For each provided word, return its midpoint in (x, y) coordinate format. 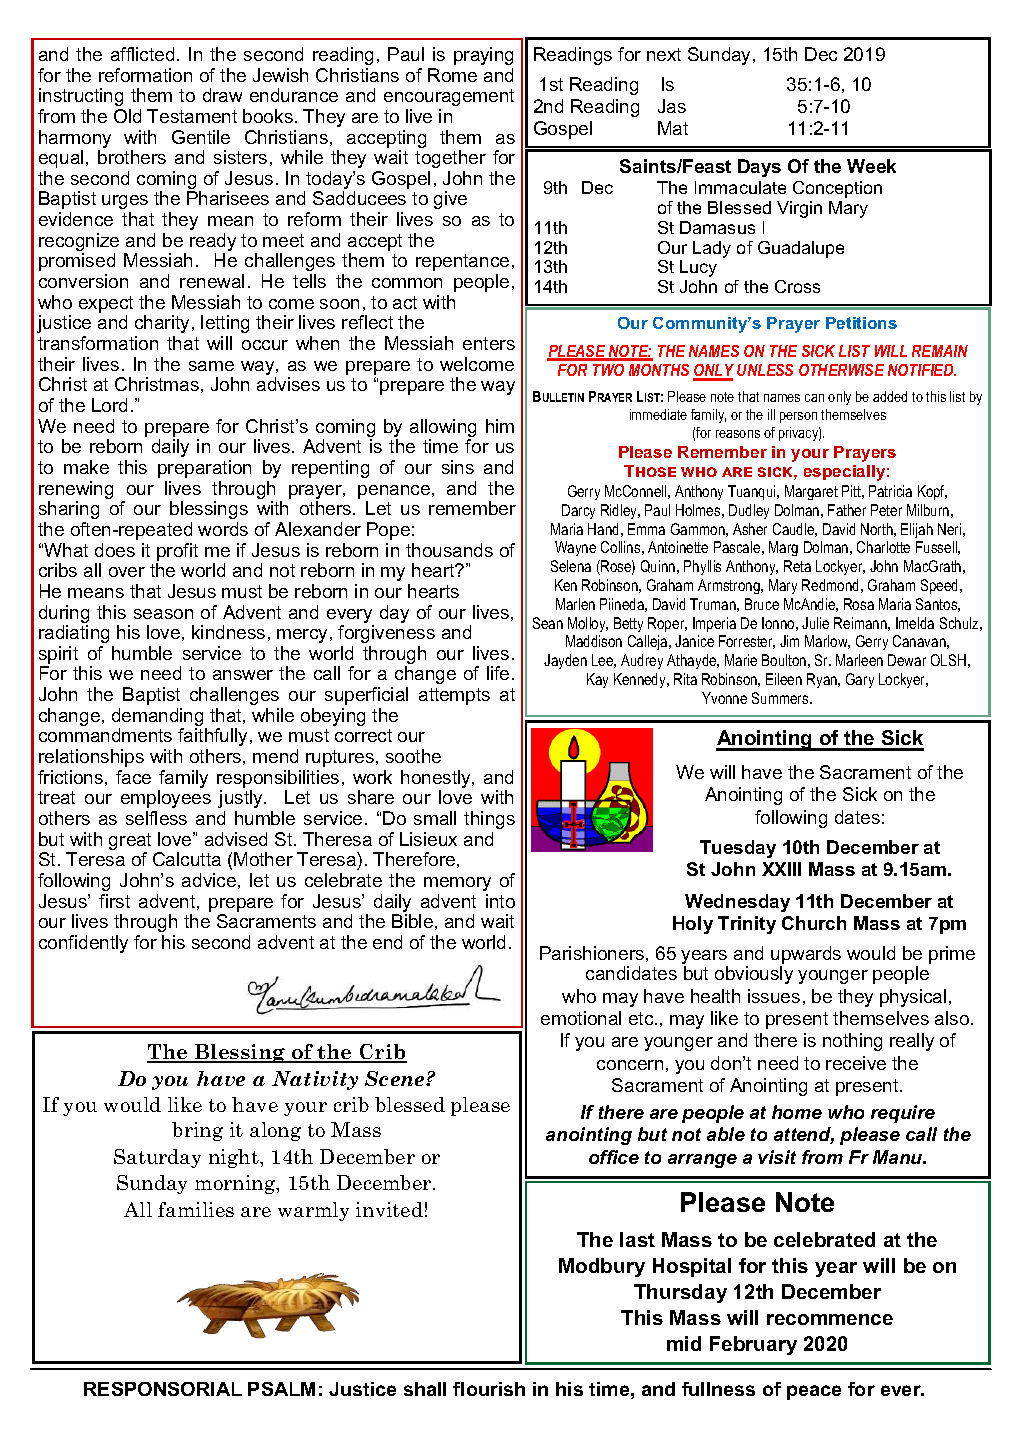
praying (483, 56)
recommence (830, 1319)
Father (847, 510)
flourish (489, 1389)
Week (871, 166)
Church (814, 923)
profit (177, 552)
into (500, 901)
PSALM (281, 1389)
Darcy (578, 511)
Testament (192, 116)
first (114, 901)
